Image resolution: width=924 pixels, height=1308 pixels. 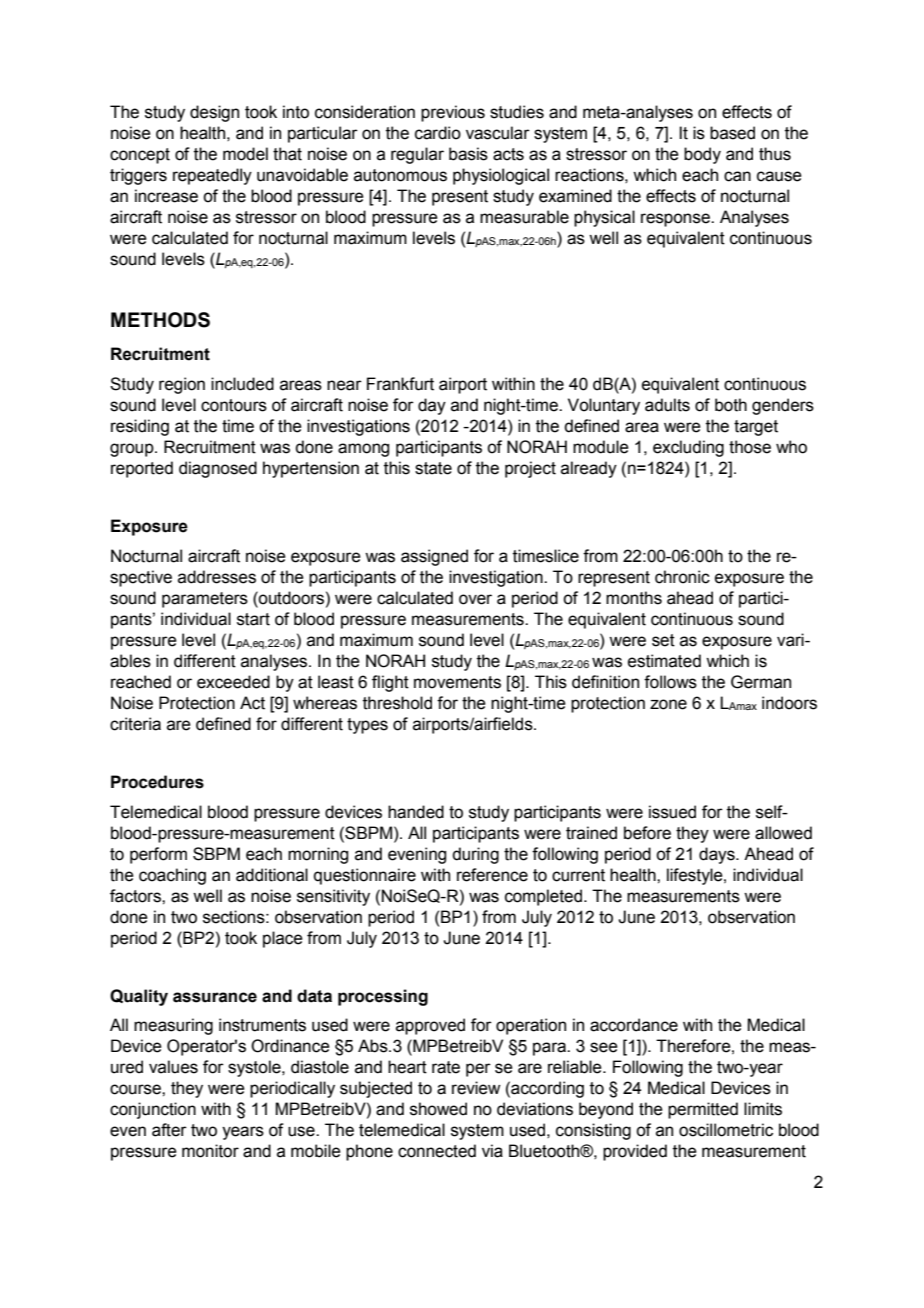 What do you see at coordinates (703, 1110) in the document?
I see `permitted` at bounding box center [703, 1110].
